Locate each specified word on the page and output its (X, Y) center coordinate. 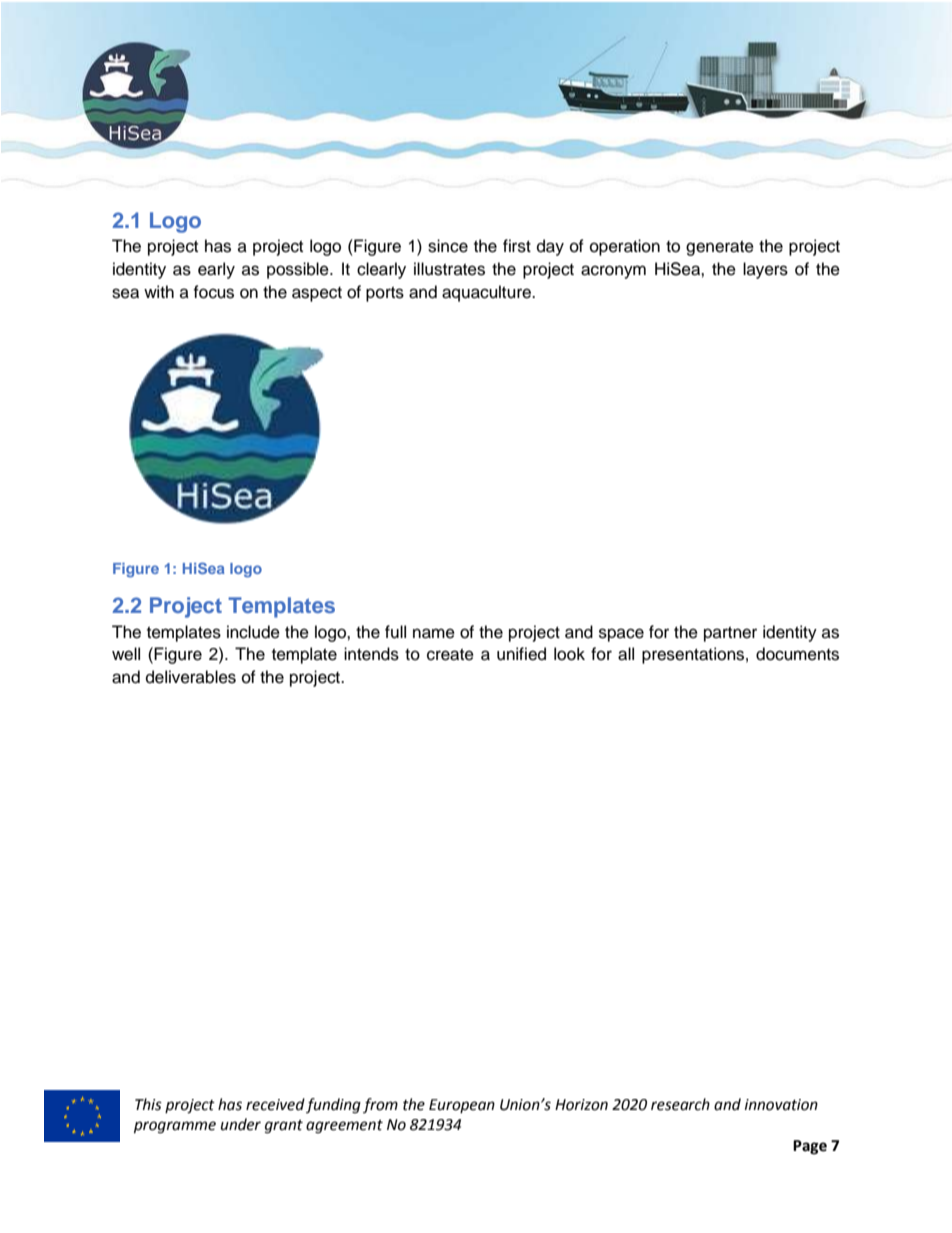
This (148, 1104)
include (253, 632)
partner (730, 634)
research (680, 1104)
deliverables (191, 677)
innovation (781, 1105)
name (434, 633)
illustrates (449, 269)
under (241, 1124)
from (380, 1105)
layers (765, 270)
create (450, 655)
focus (213, 292)
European (462, 1106)
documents (797, 654)
